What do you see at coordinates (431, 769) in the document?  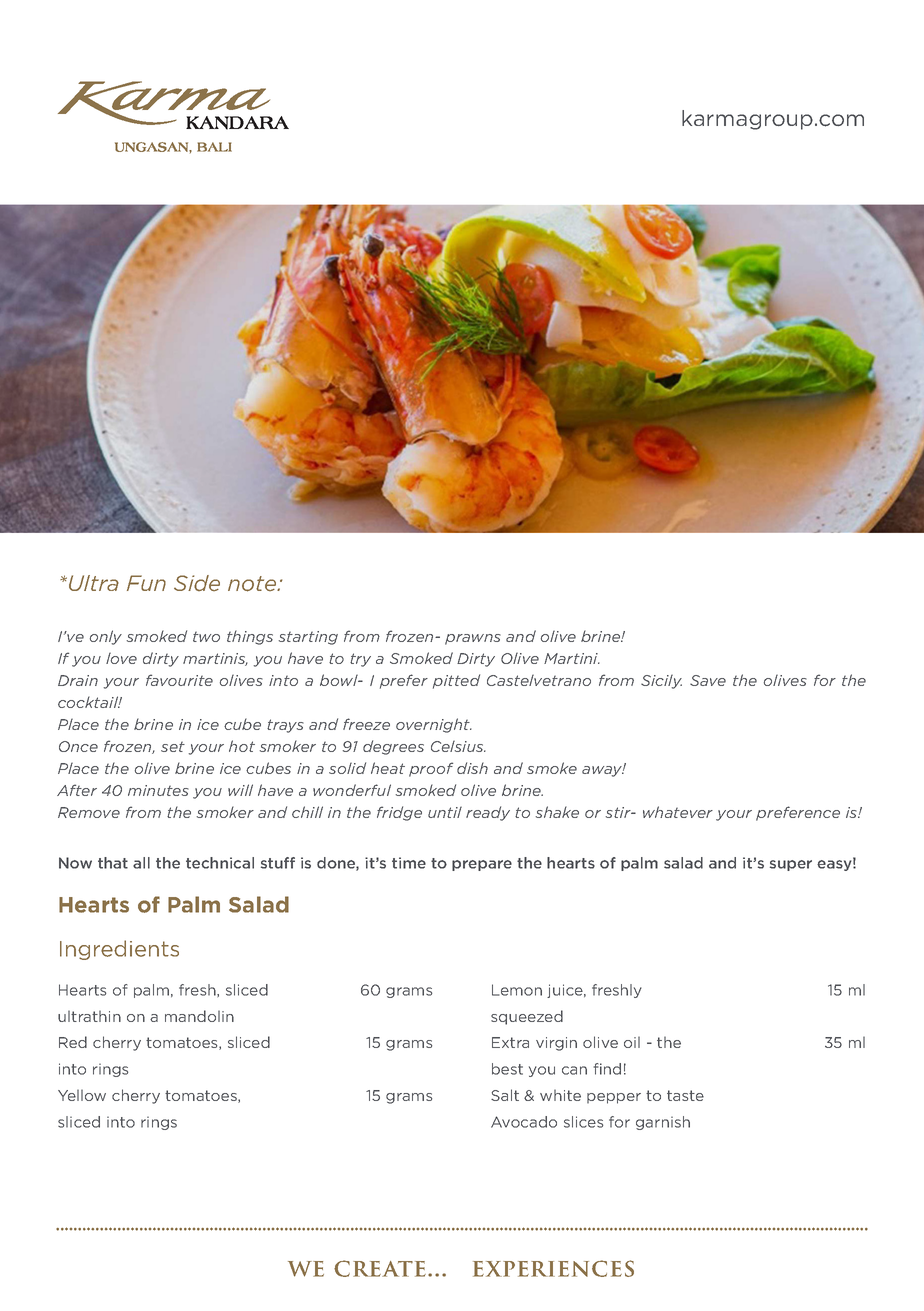 I see `proof` at bounding box center [431, 769].
